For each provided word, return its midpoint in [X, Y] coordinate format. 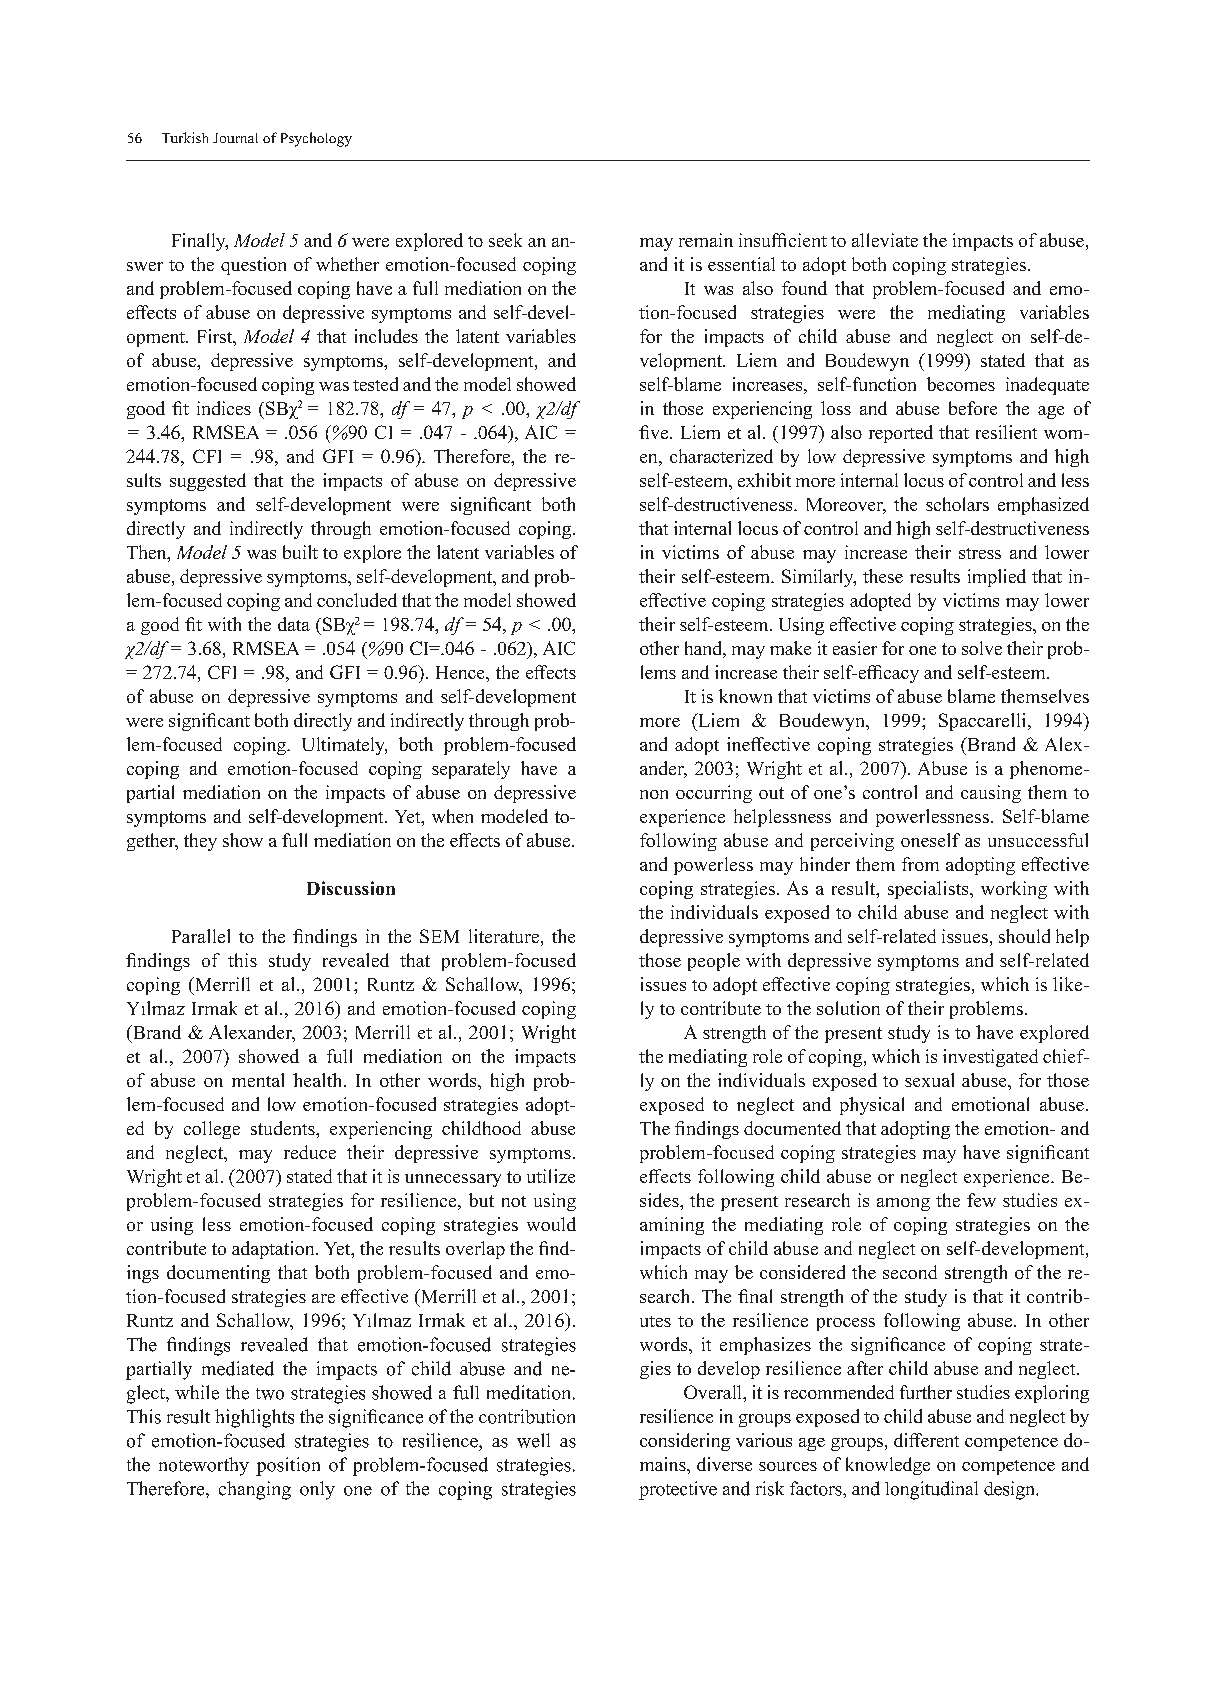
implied [997, 578]
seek [505, 240]
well [533, 1440]
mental [258, 1080]
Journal [235, 138]
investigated [990, 1058]
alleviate [885, 240]
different [926, 1440]
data [294, 624]
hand [705, 649]
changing [255, 1490]
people [714, 962]
